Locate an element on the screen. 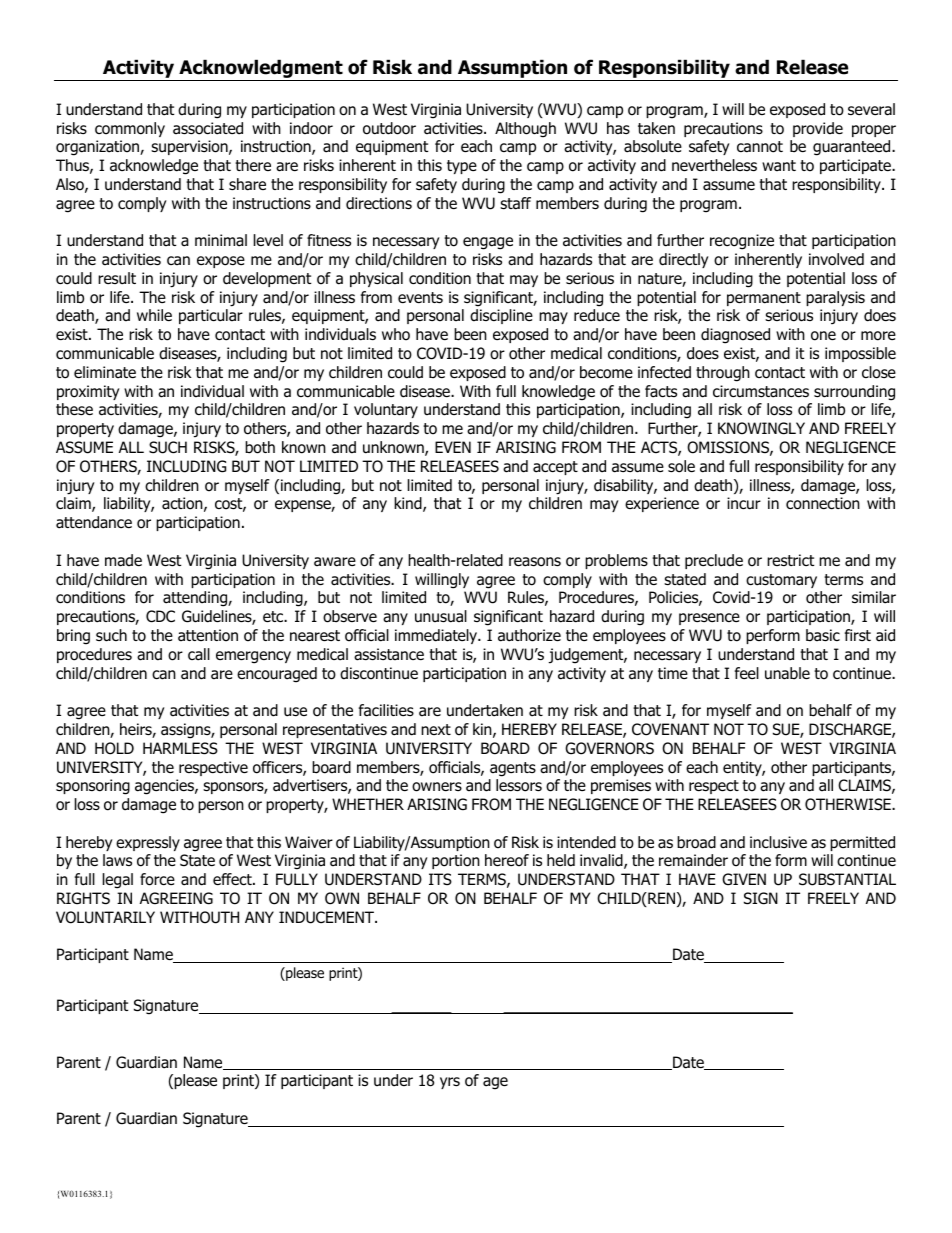 The height and width of the screenshot is (1233, 952). discipline is located at coordinates (501, 316).
